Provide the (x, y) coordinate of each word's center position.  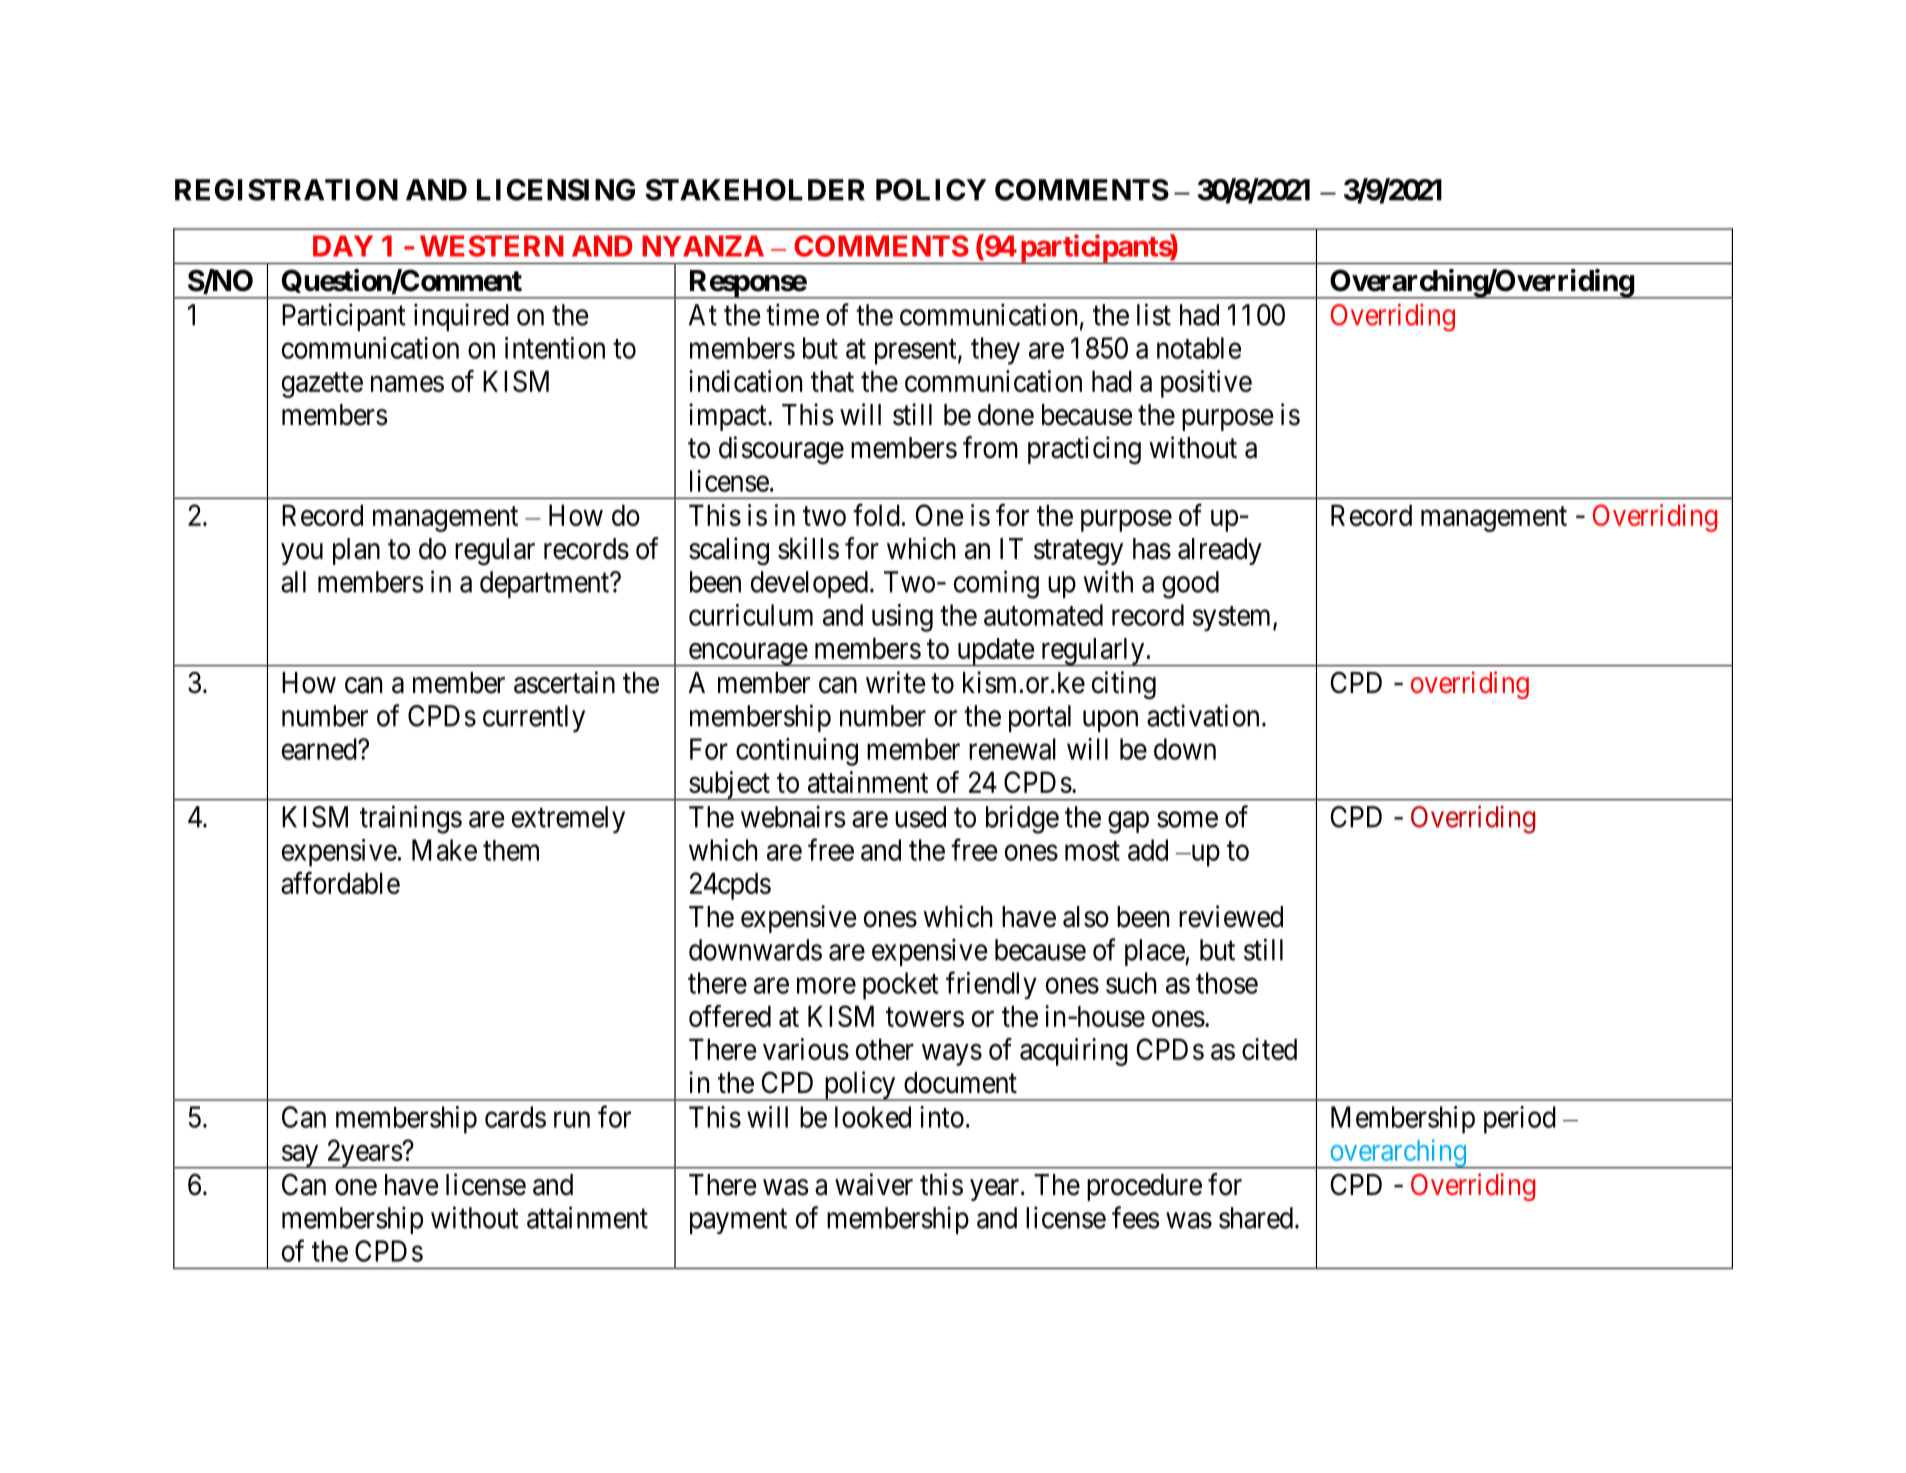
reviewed (1231, 916)
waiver (874, 1184)
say (300, 1157)
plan (356, 551)
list (1154, 314)
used (920, 817)
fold (876, 515)
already (1220, 551)
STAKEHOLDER (755, 190)
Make (444, 850)
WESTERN (492, 246)
